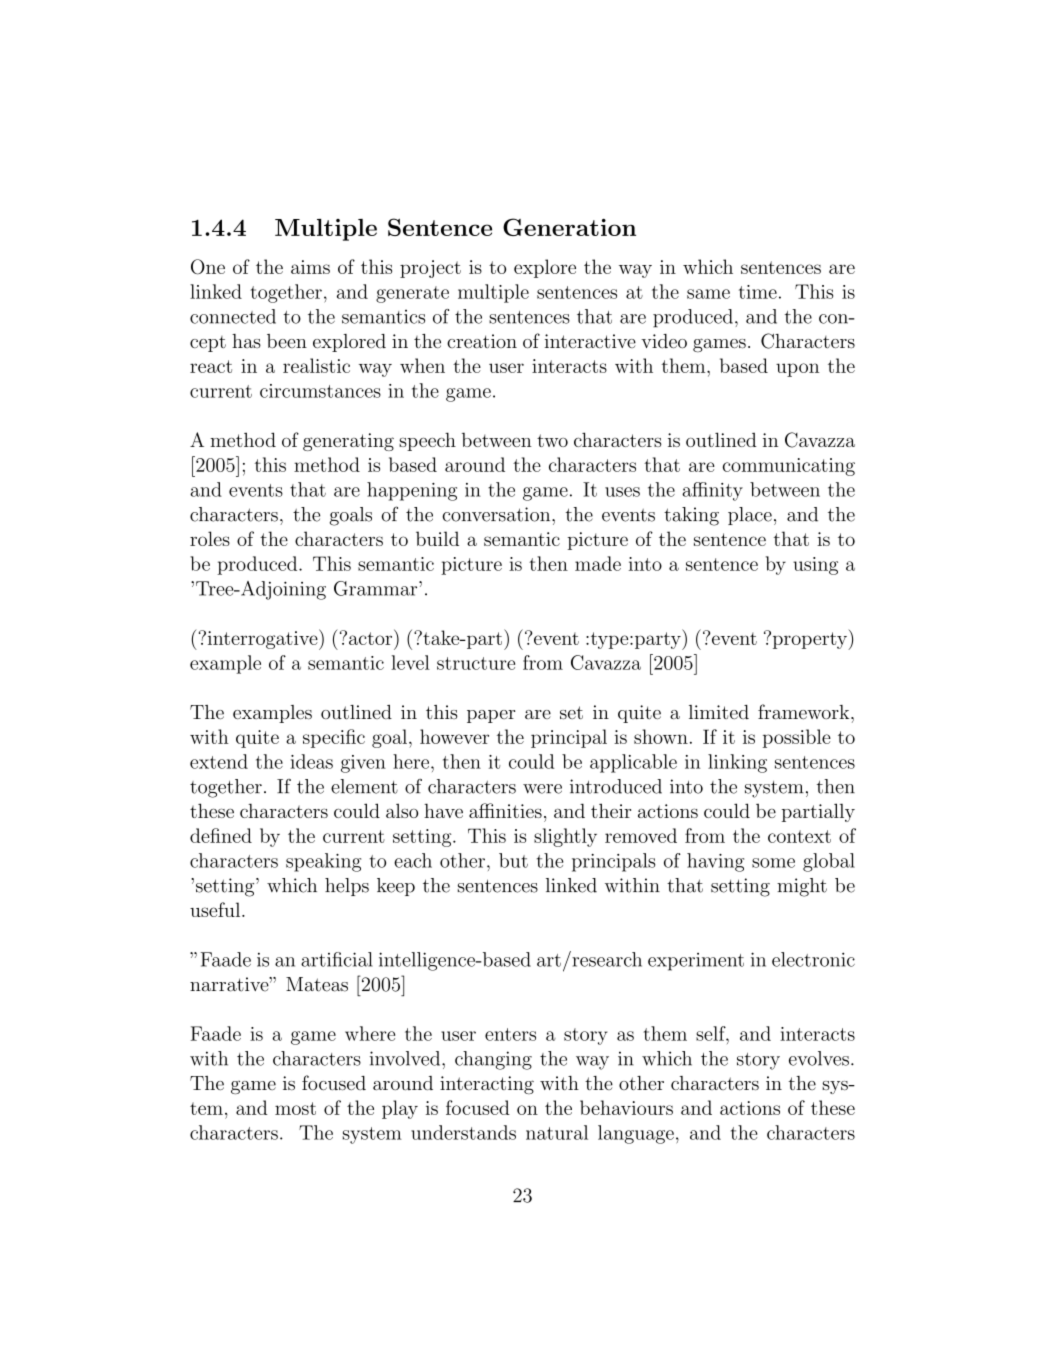 The width and height of the screenshot is (1048, 1356). Describe the element at coordinates (758, 292) in the screenshot. I see `time` at that location.
